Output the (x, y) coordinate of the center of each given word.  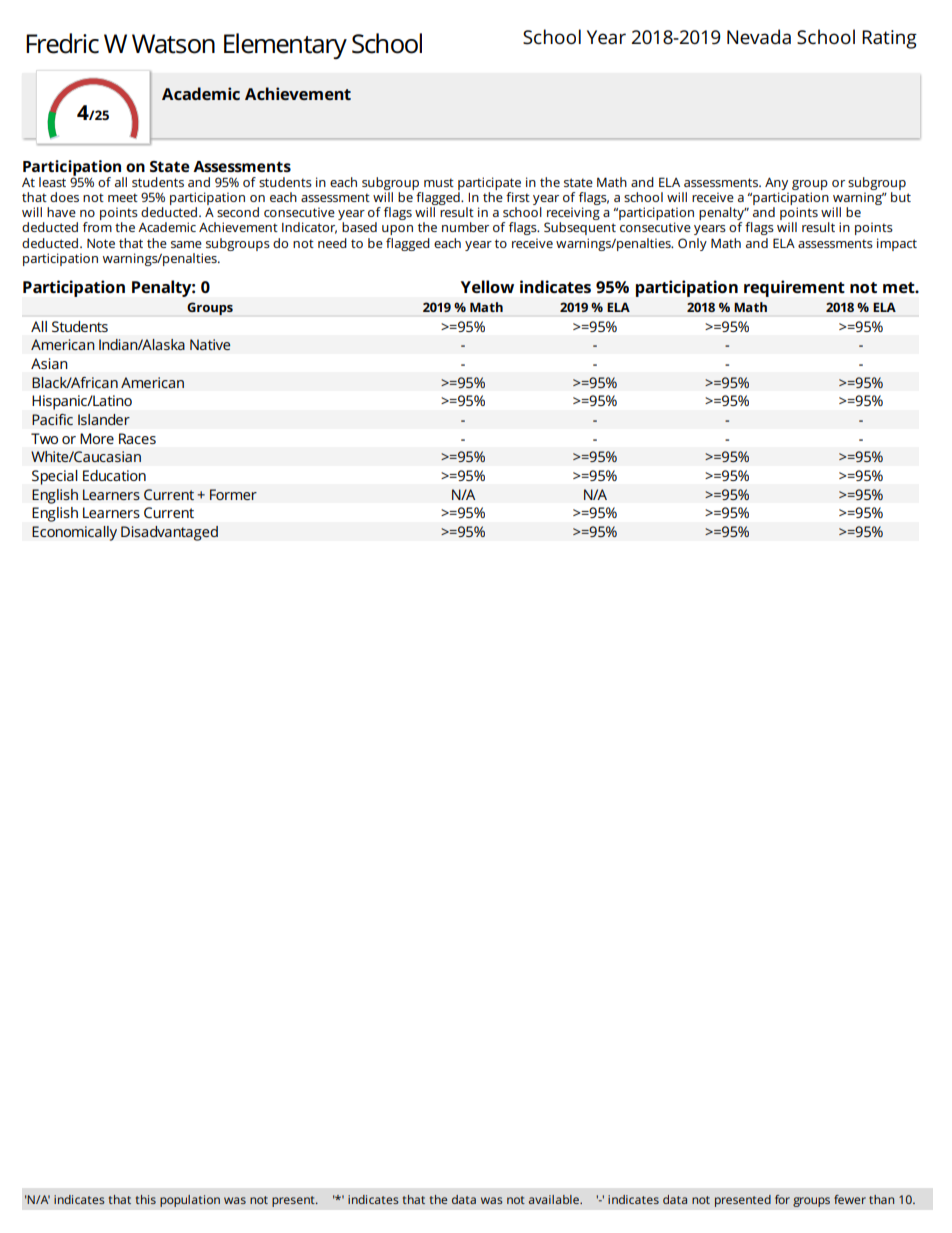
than (881, 1199)
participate (489, 183)
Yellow (487, 286)
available (555, 1199)
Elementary (285, 46)
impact (897, 244)
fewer (850, 1199)
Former (233, 494)
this (146, 1199)
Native (210, 344)
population (190, 1201)
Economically (74, 533)
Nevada (759, 37)
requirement (794, 288)
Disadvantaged (169, 533)
